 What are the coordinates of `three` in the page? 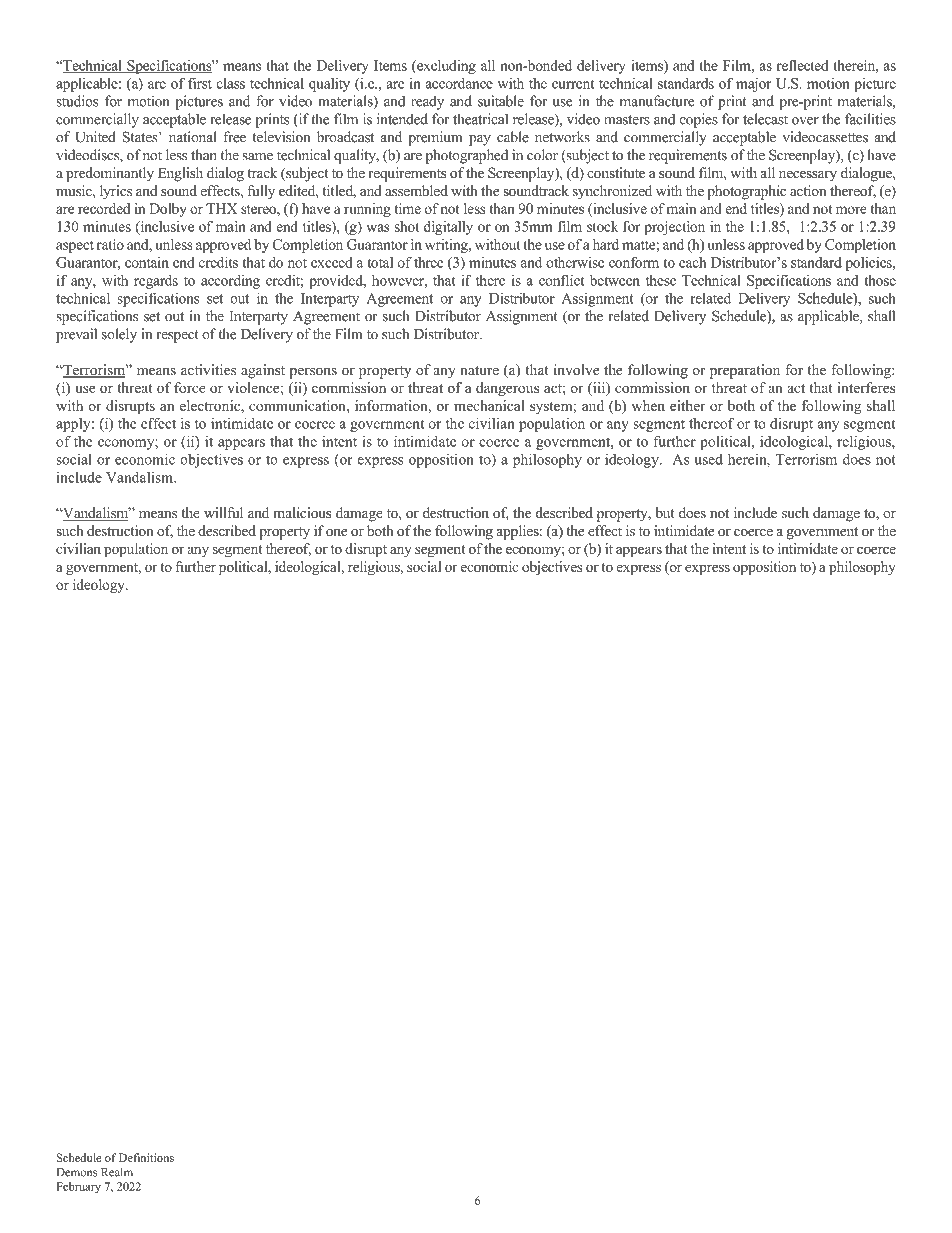 It's located at (429, 262).
